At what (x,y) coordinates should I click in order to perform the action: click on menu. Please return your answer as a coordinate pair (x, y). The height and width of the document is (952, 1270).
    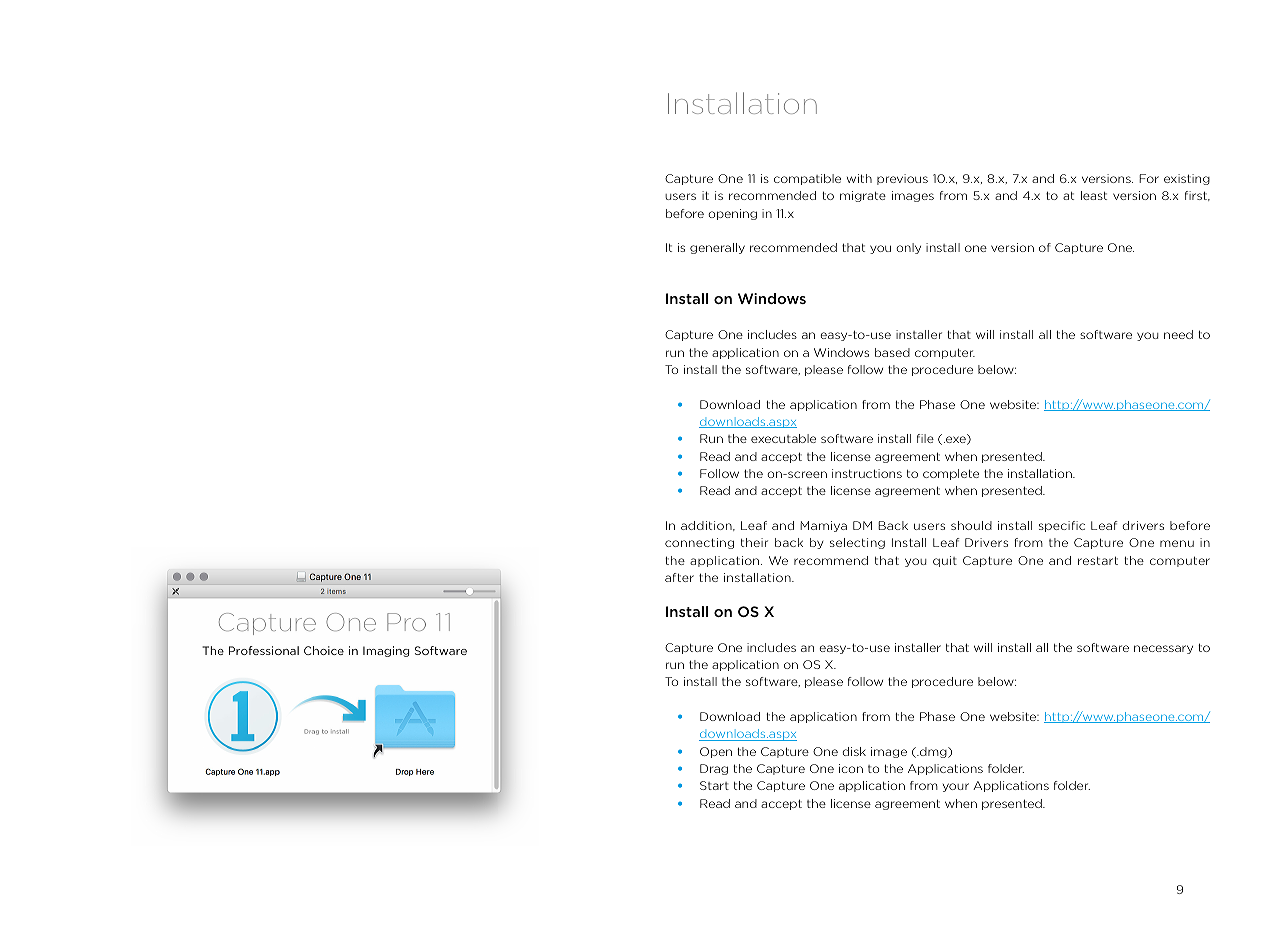
    Looking at the image, I should click on (1177, 543).
